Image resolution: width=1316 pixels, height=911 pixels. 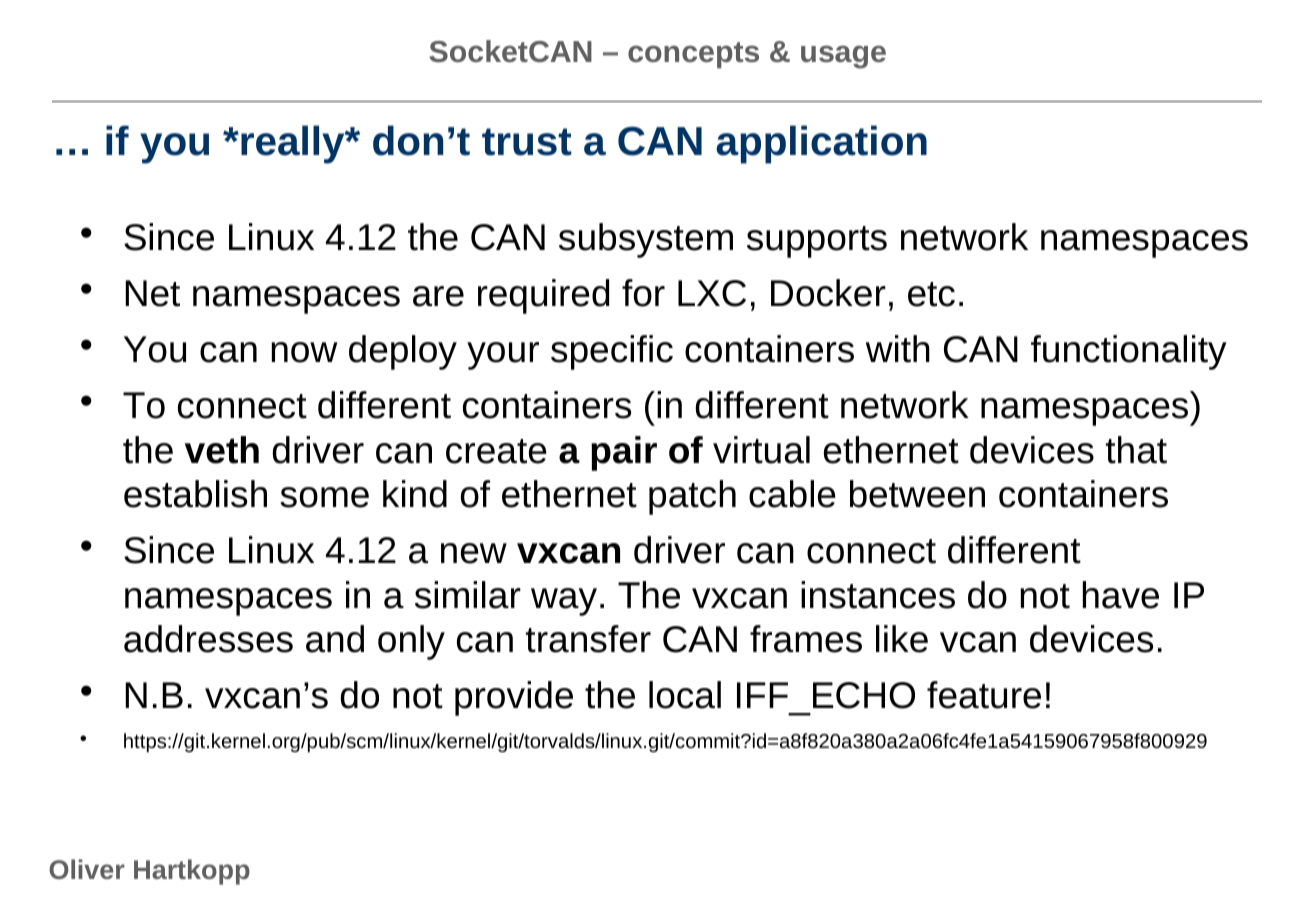 I want to click on between, so click(x=917, y=494).
